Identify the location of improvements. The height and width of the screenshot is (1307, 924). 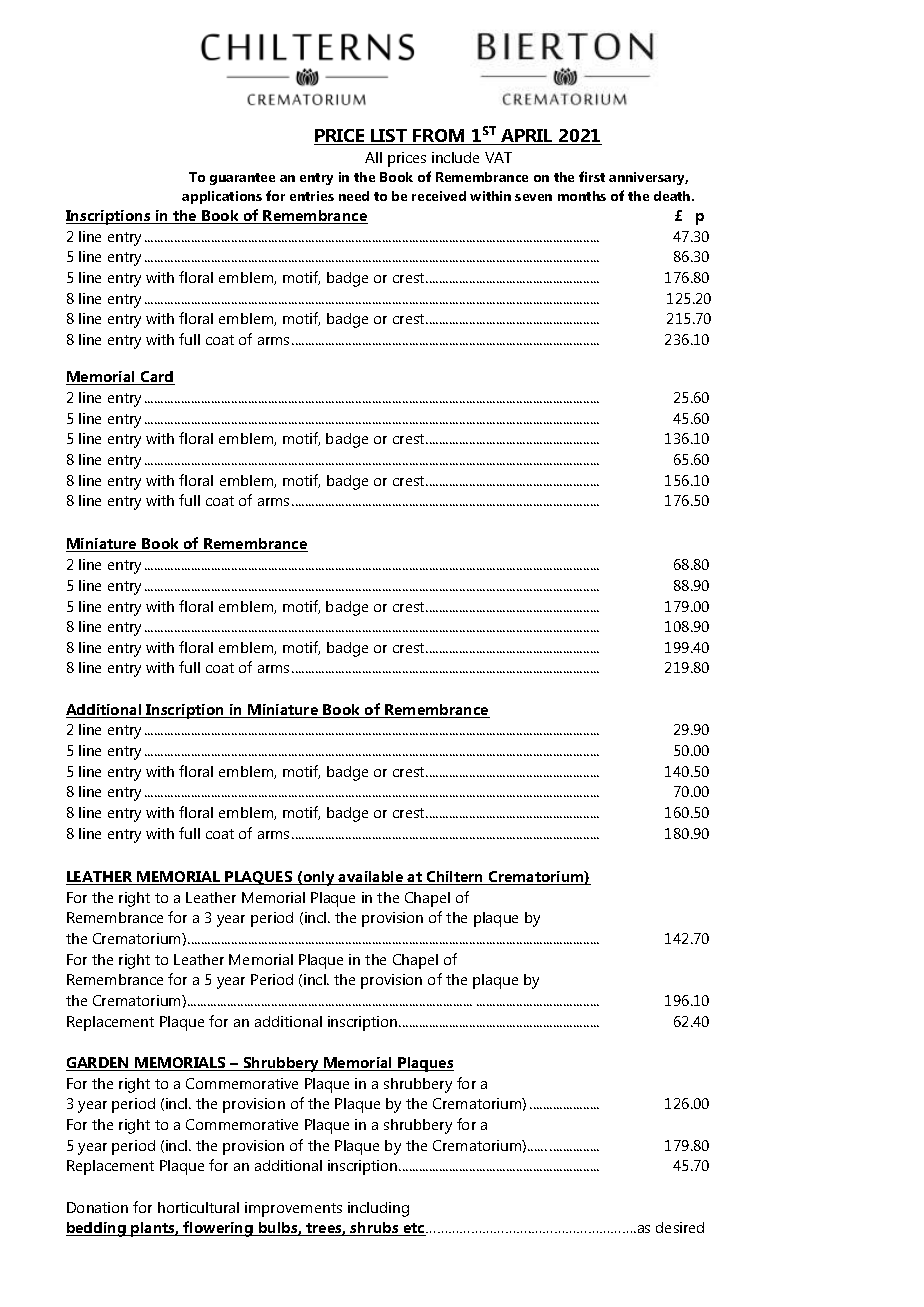
(293, 1209).
